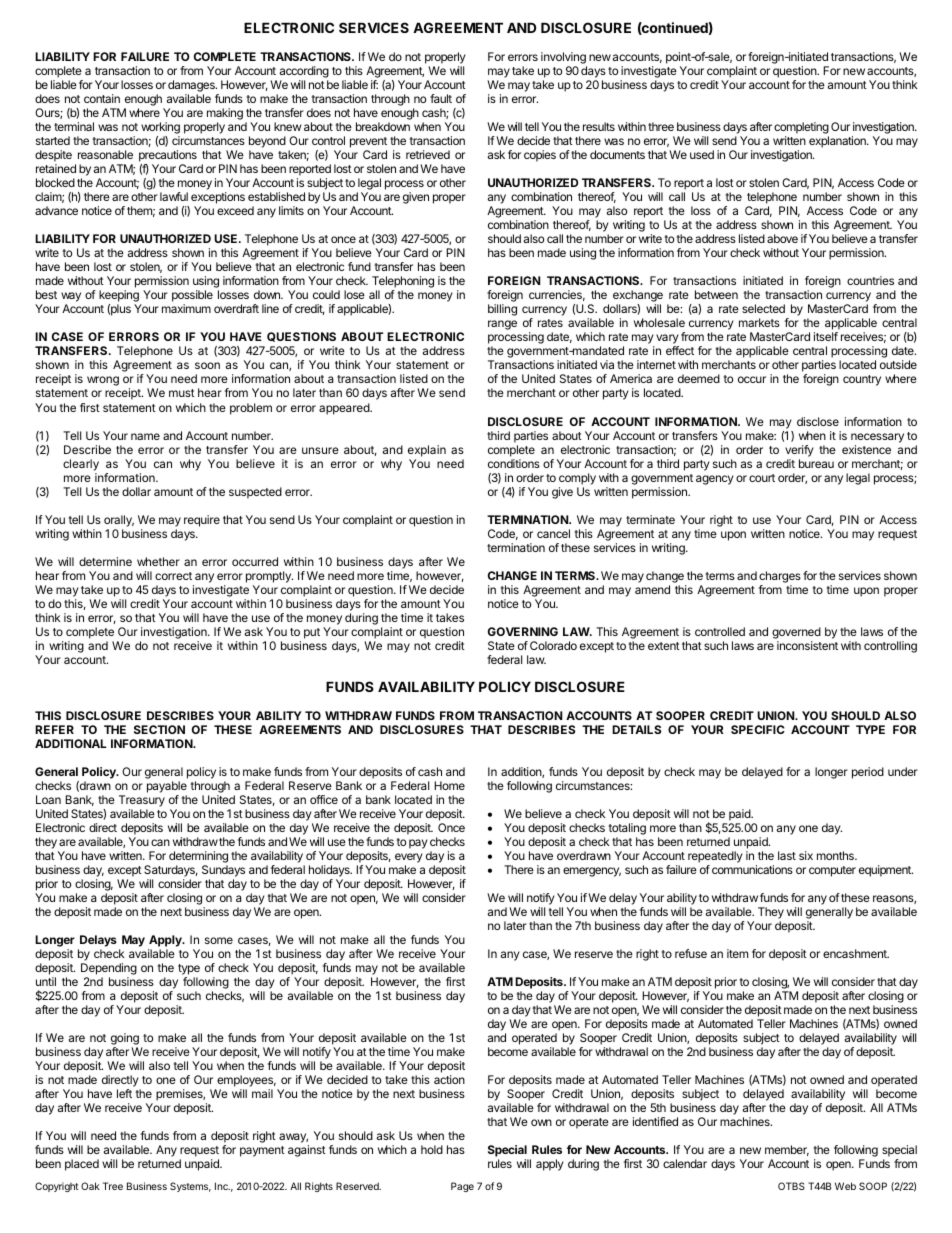  What do you see at coordinates (113, 1186) in the page?
I see `Tree` at bounding box center [113, 1186].
